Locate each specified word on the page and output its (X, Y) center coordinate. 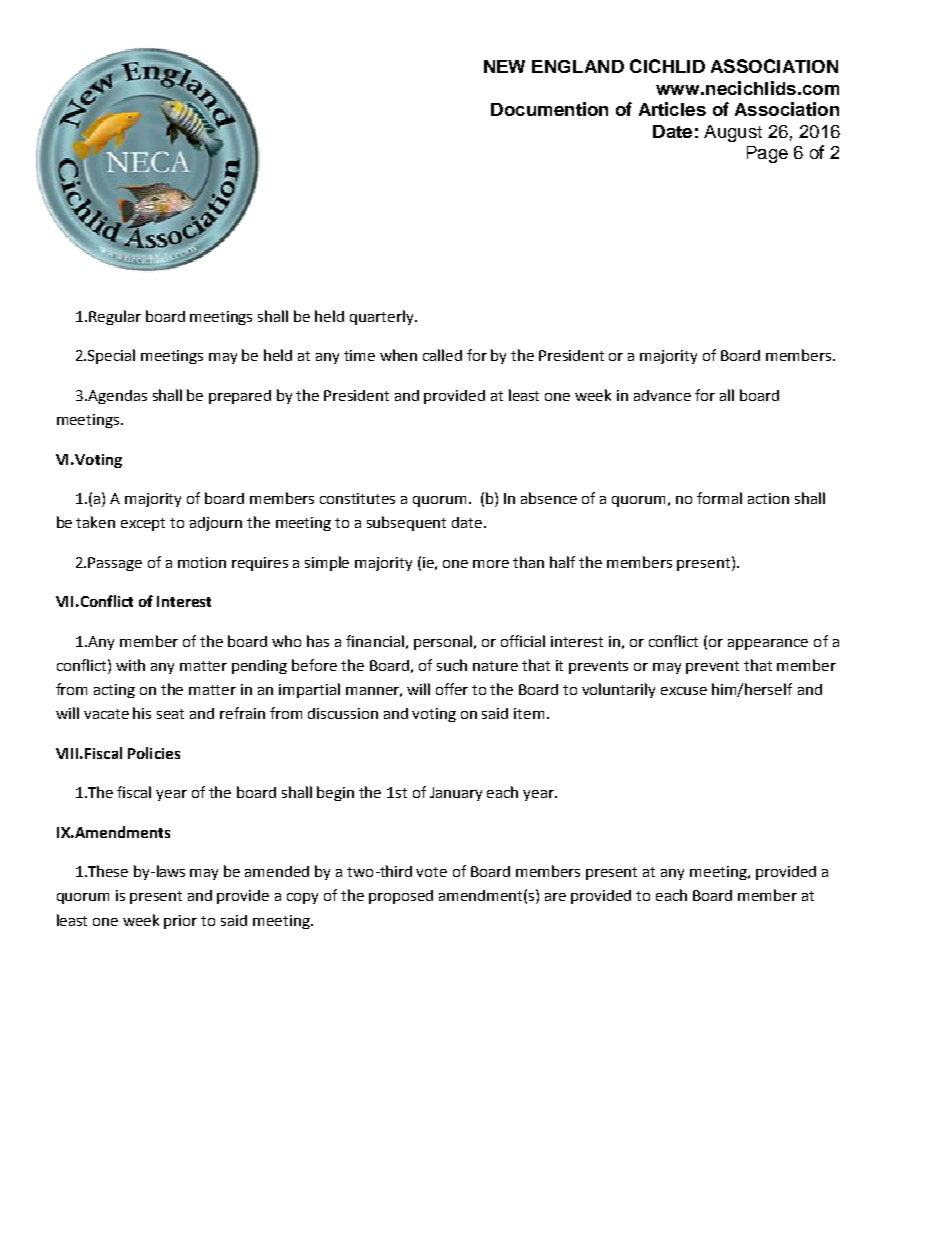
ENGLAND (578, 66)
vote (431, 872)
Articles (672, 109)
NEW (504, 66)
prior (180, 922)
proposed (401, 897)
